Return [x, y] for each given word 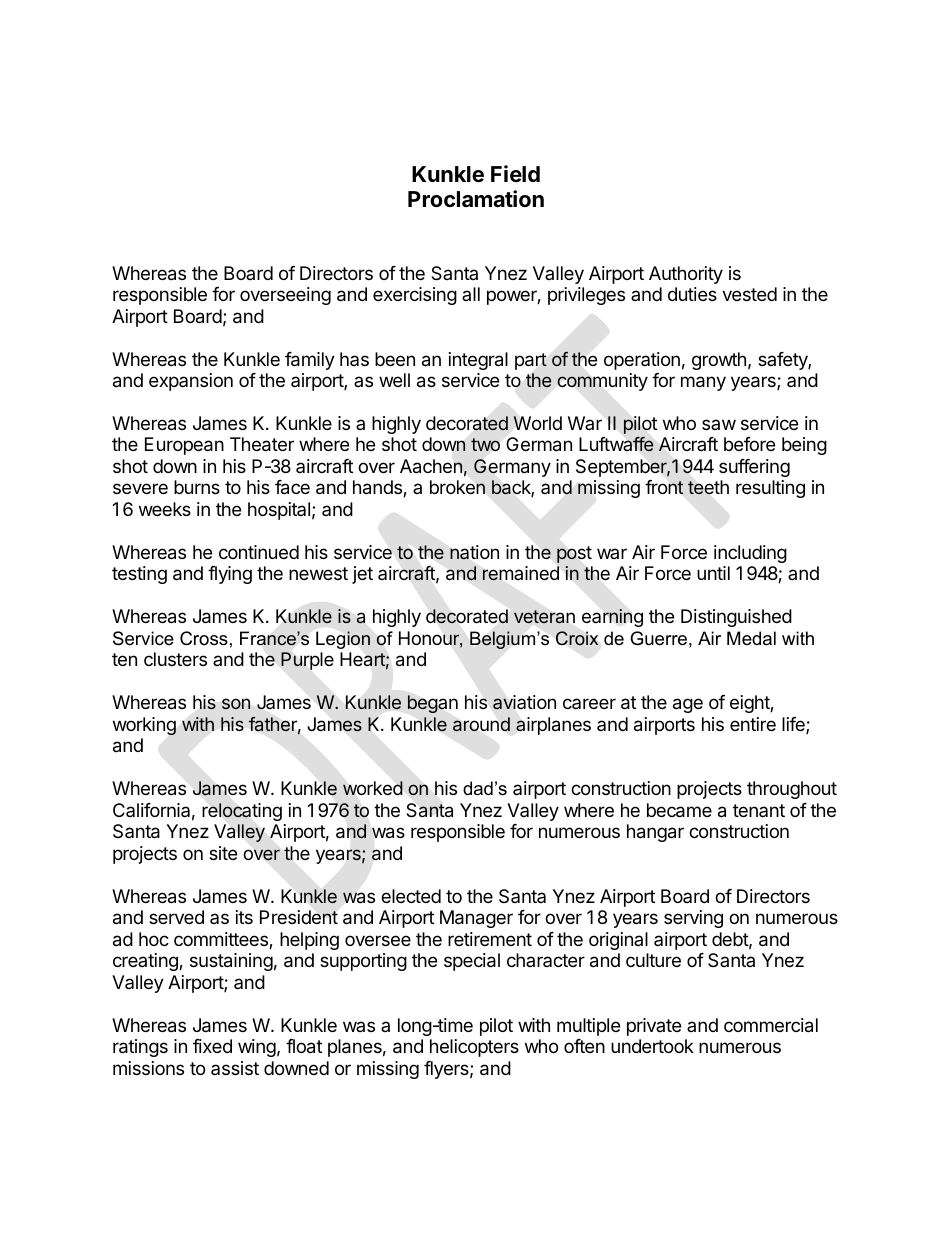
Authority [686, 275]
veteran [544, 616]
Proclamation [476, 199]
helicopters [474, 1048]
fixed [212, 1046]
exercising [415, 296]
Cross [204, 638]
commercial [771, 1025]
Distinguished [736, 618]
